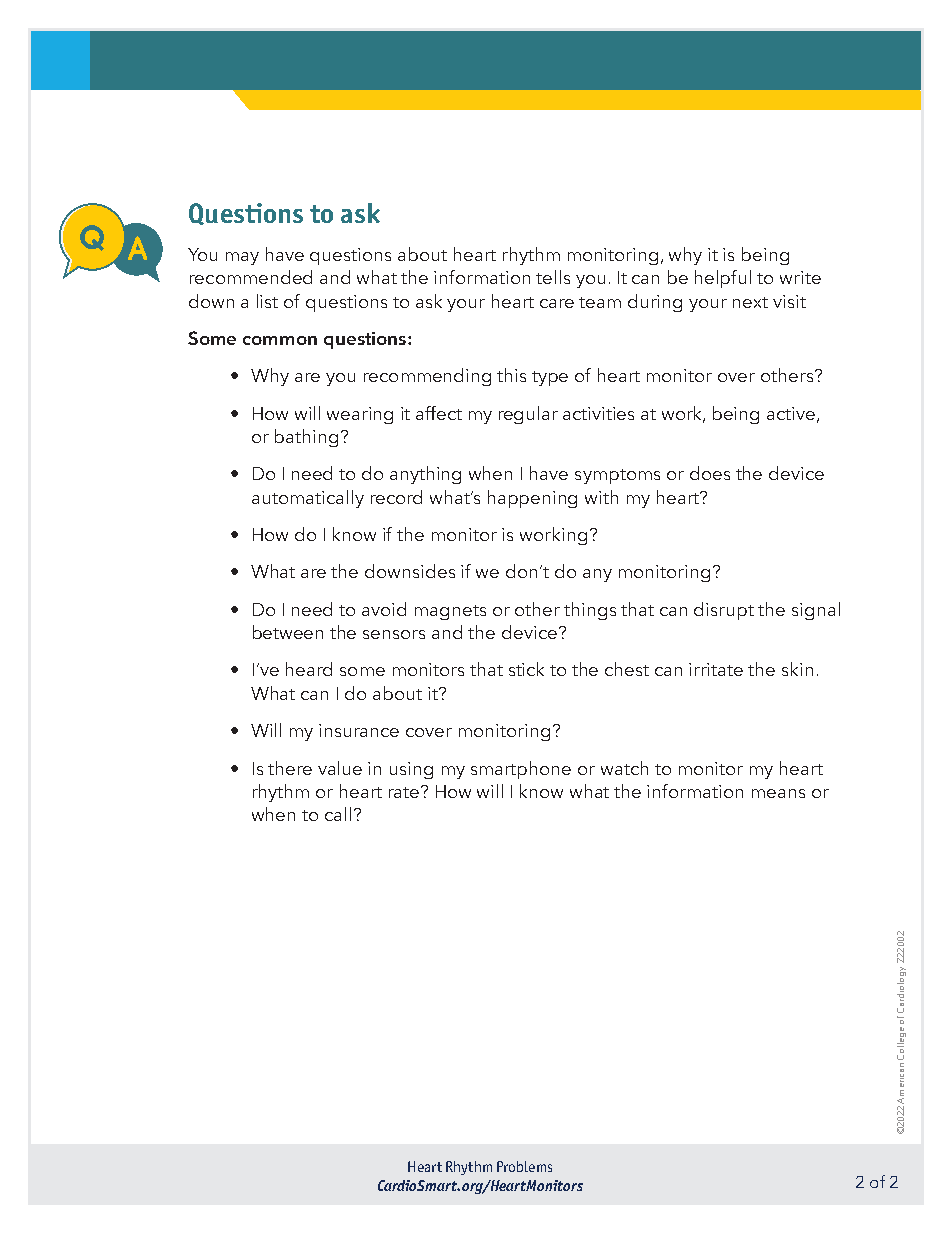  What do you see at coordinates (306, 438) in the page?
I see `bathing` at bounding box center [306, 438].
